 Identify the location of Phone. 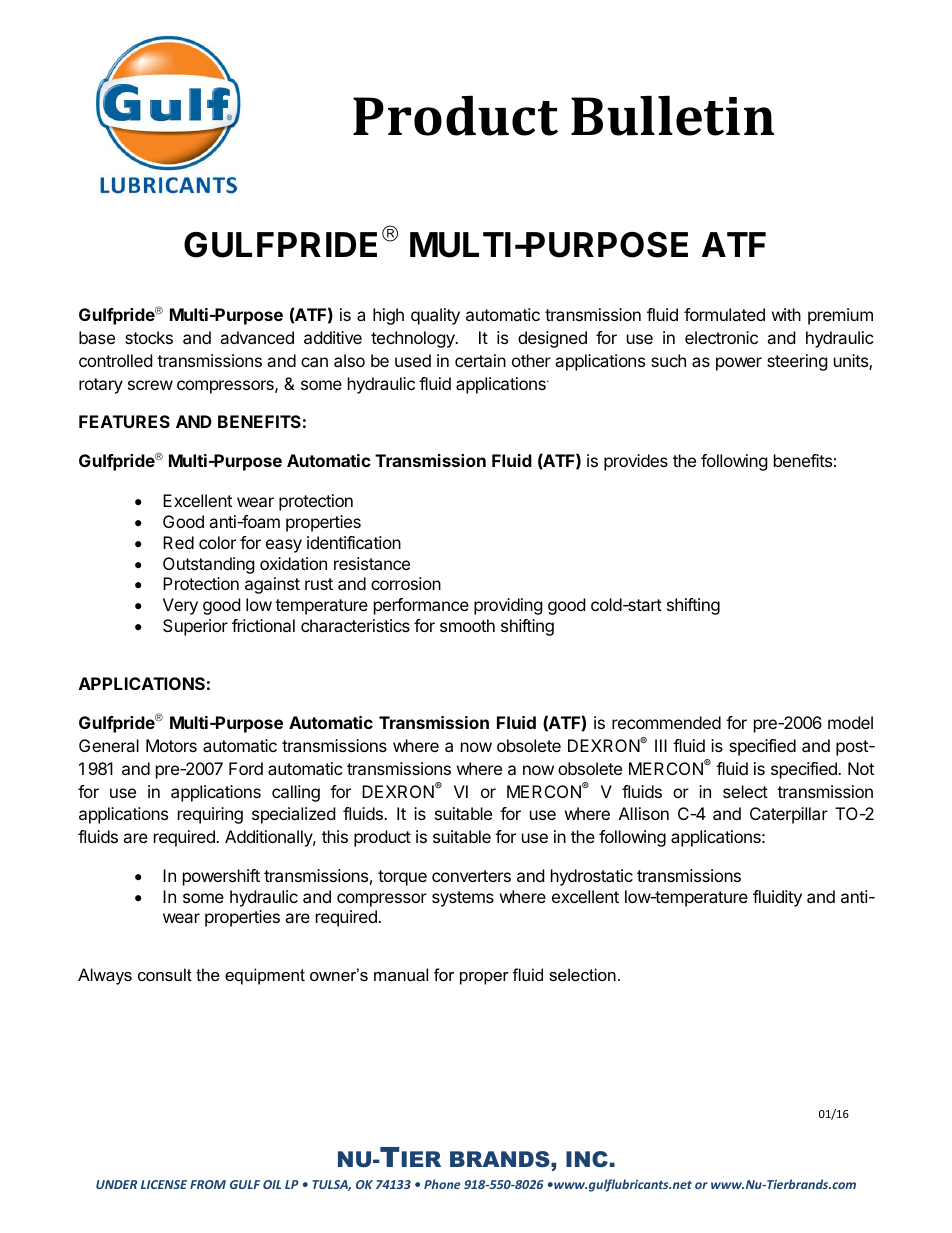
(442, 1184).
